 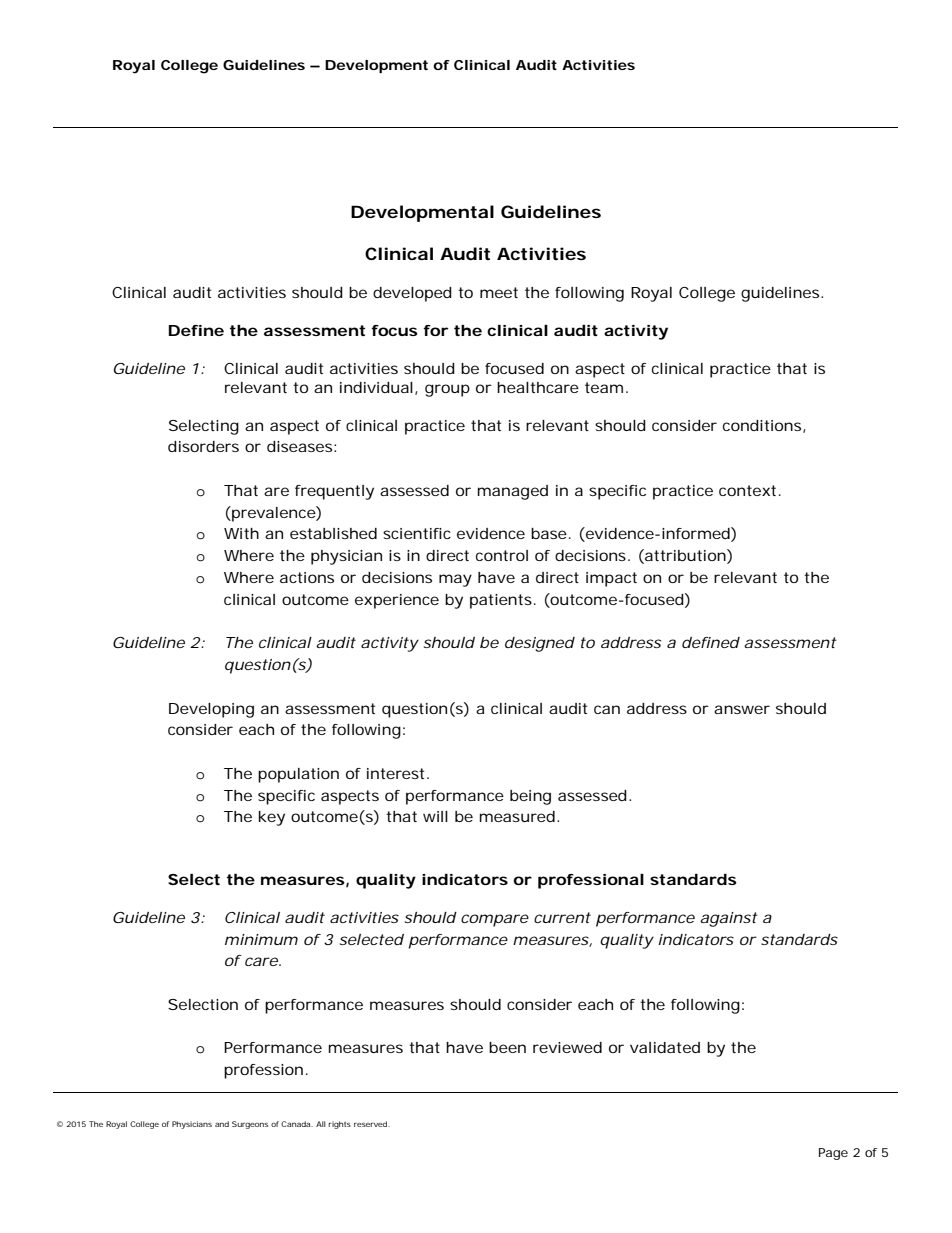 I want to click on developed, so click(x=412, y=294).
